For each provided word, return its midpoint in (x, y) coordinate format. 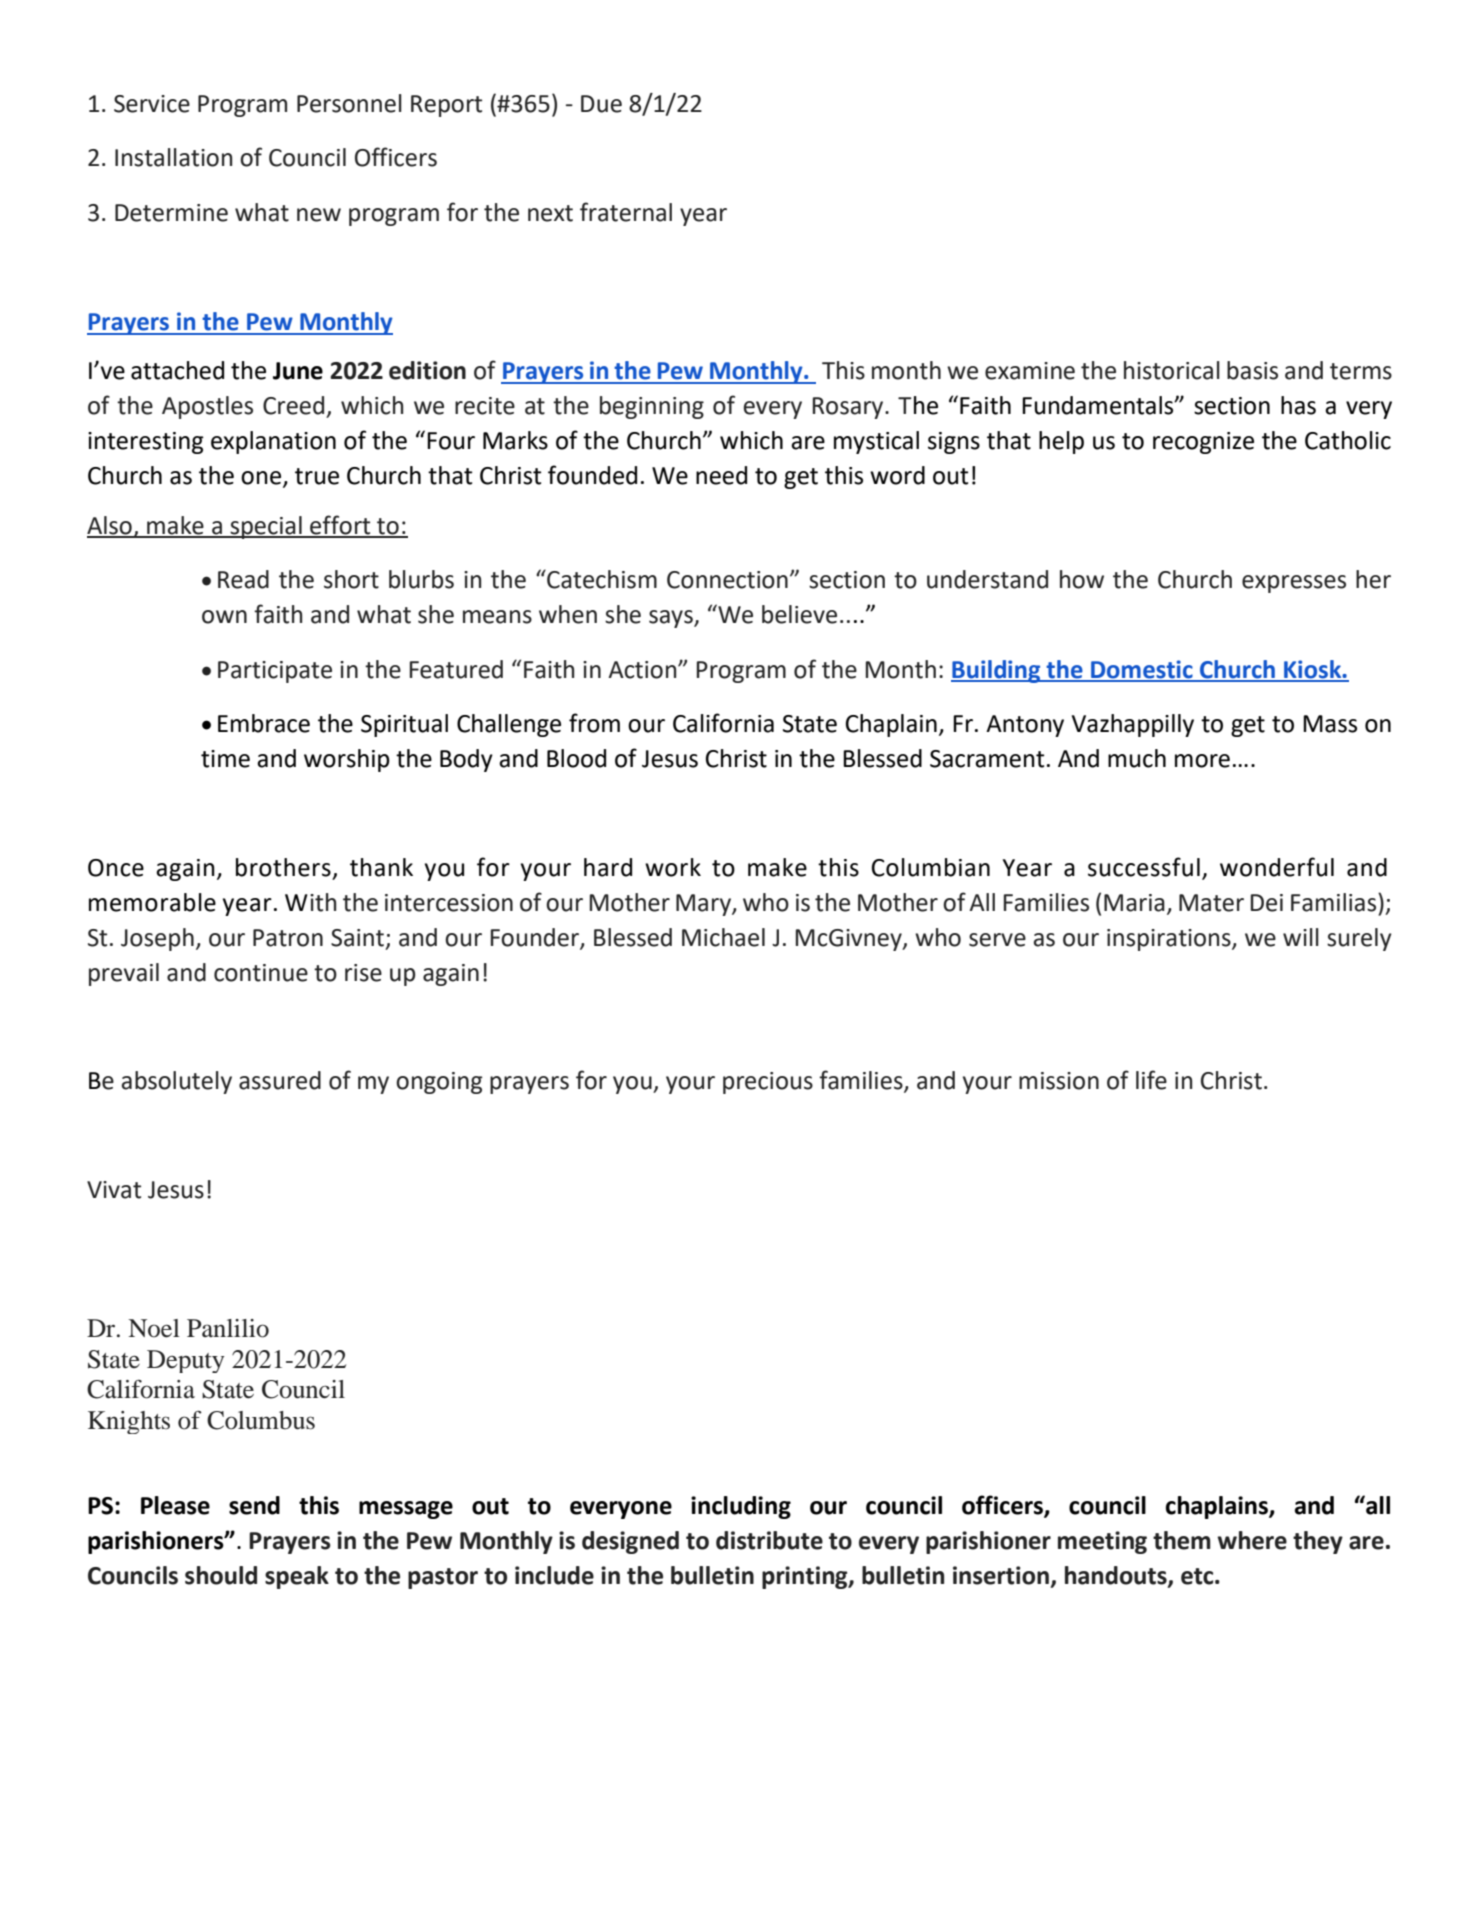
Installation (173, 157)
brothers (283, 867)
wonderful (1277, 867)
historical (1172, 370)
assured (280, 1080)
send (254, 1505)
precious (768, 1083)
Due (601, 104)
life (1151, 1080)
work (673, 867)
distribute (769, 1540)
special (266, 527)
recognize (1203, 443)
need (721, 475)
